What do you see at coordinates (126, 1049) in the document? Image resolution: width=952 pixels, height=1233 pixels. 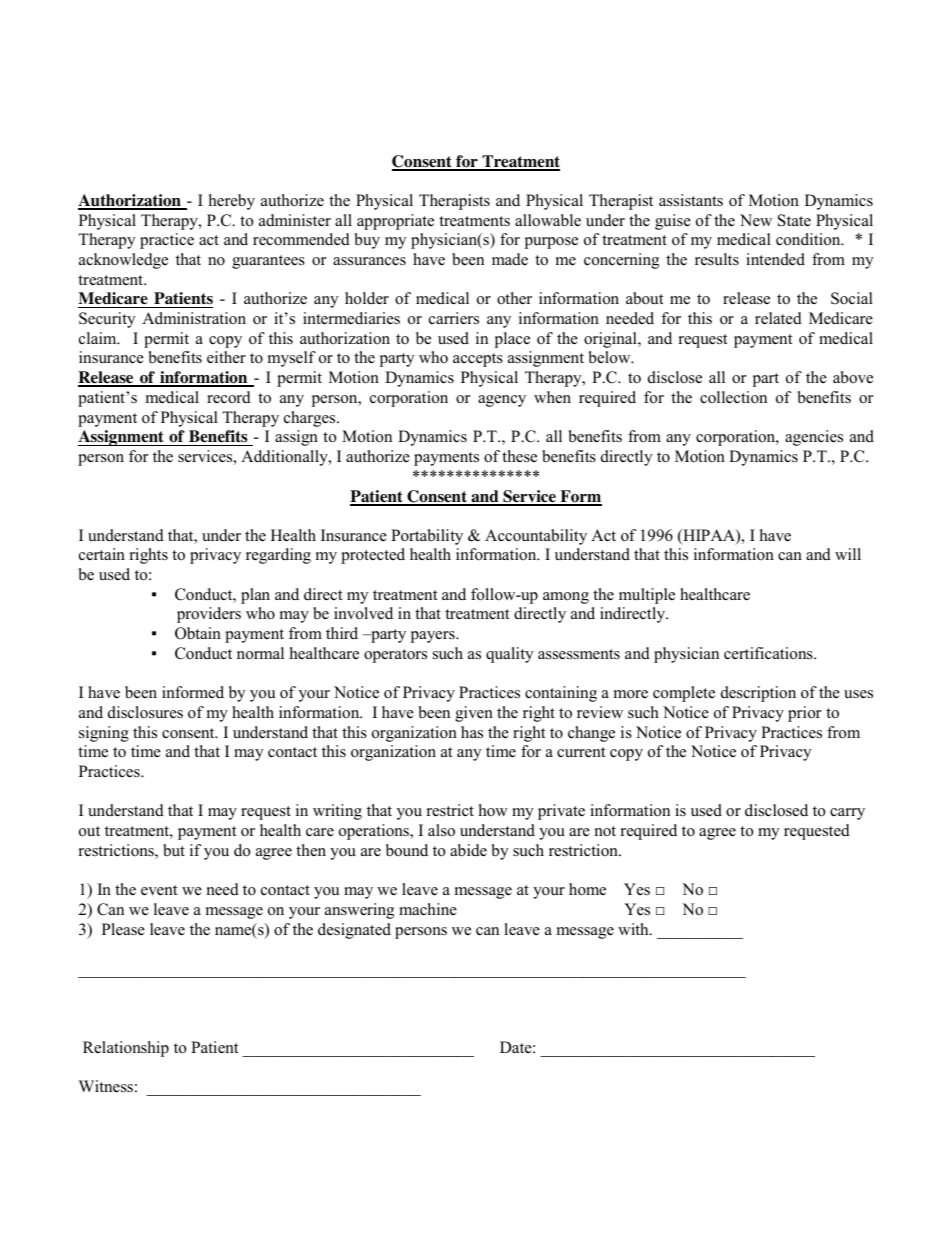 I see `Relationship` at bounding box center [126, 1049].
